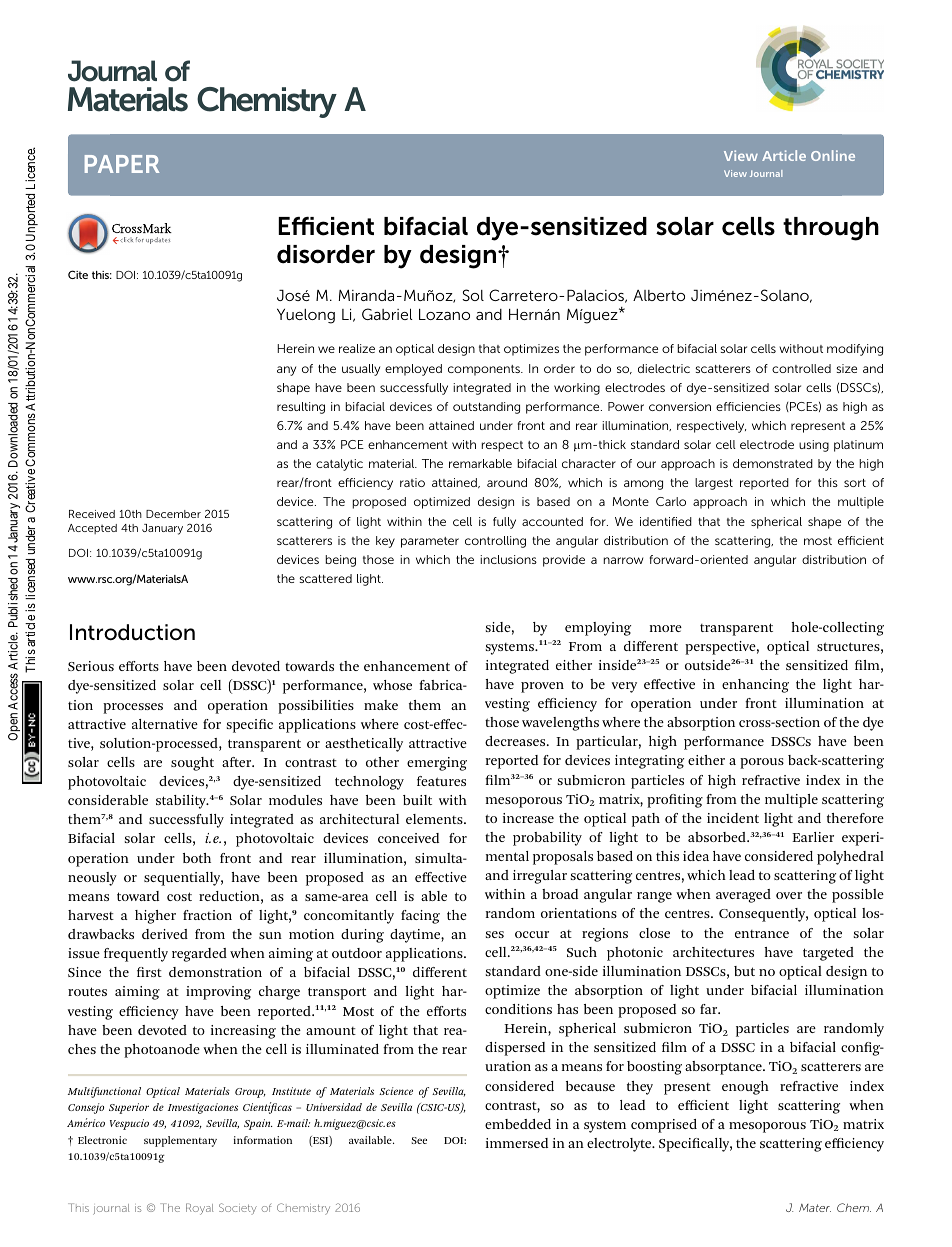  I want to click on entrance, so click(762, 934).
